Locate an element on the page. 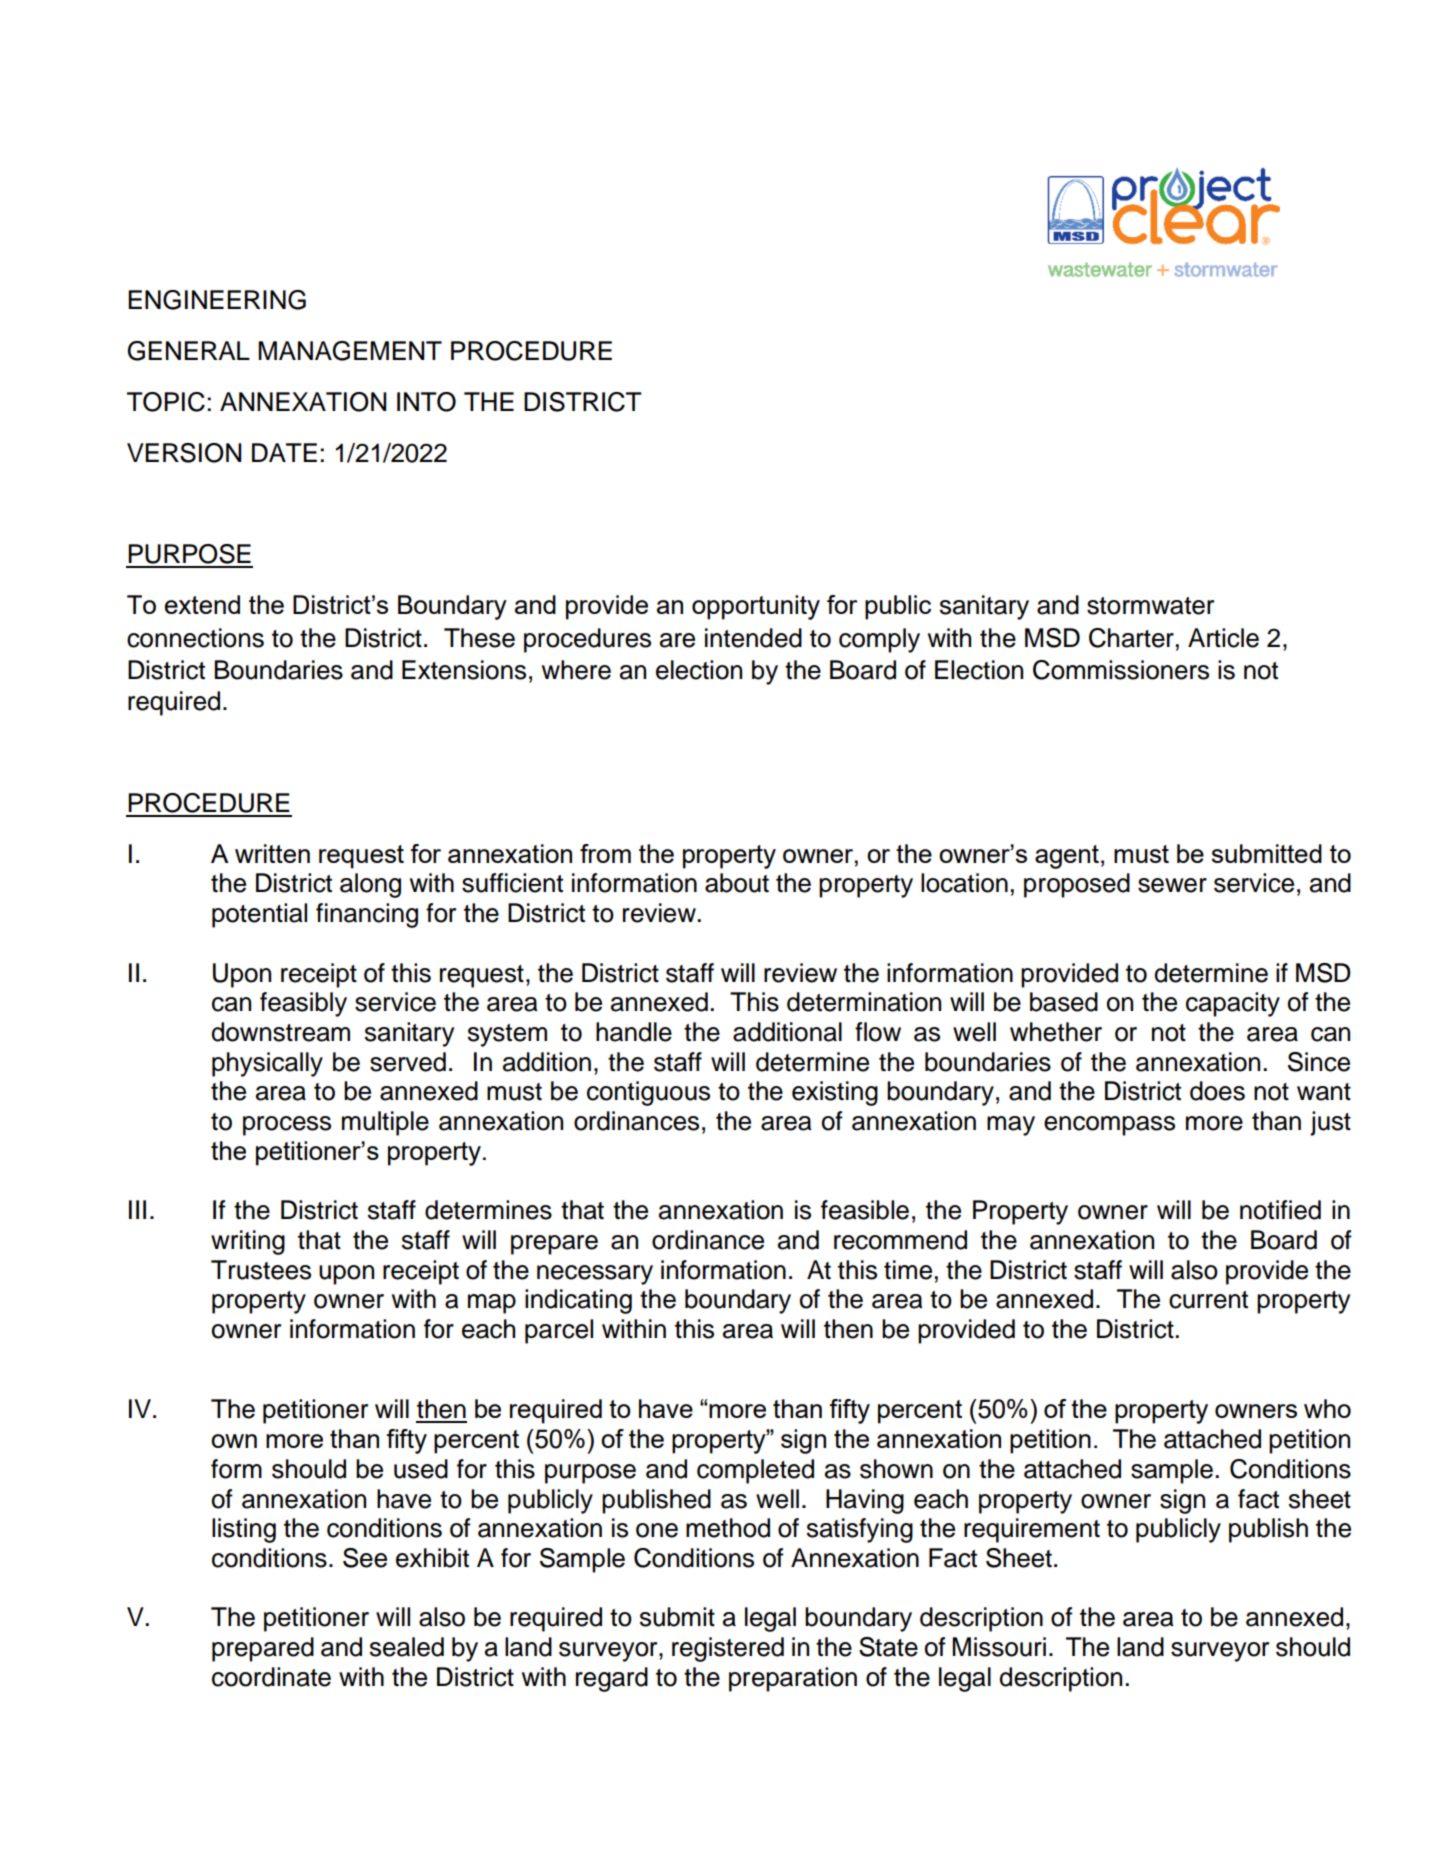  Article is located at coordinates (1223, 638).
